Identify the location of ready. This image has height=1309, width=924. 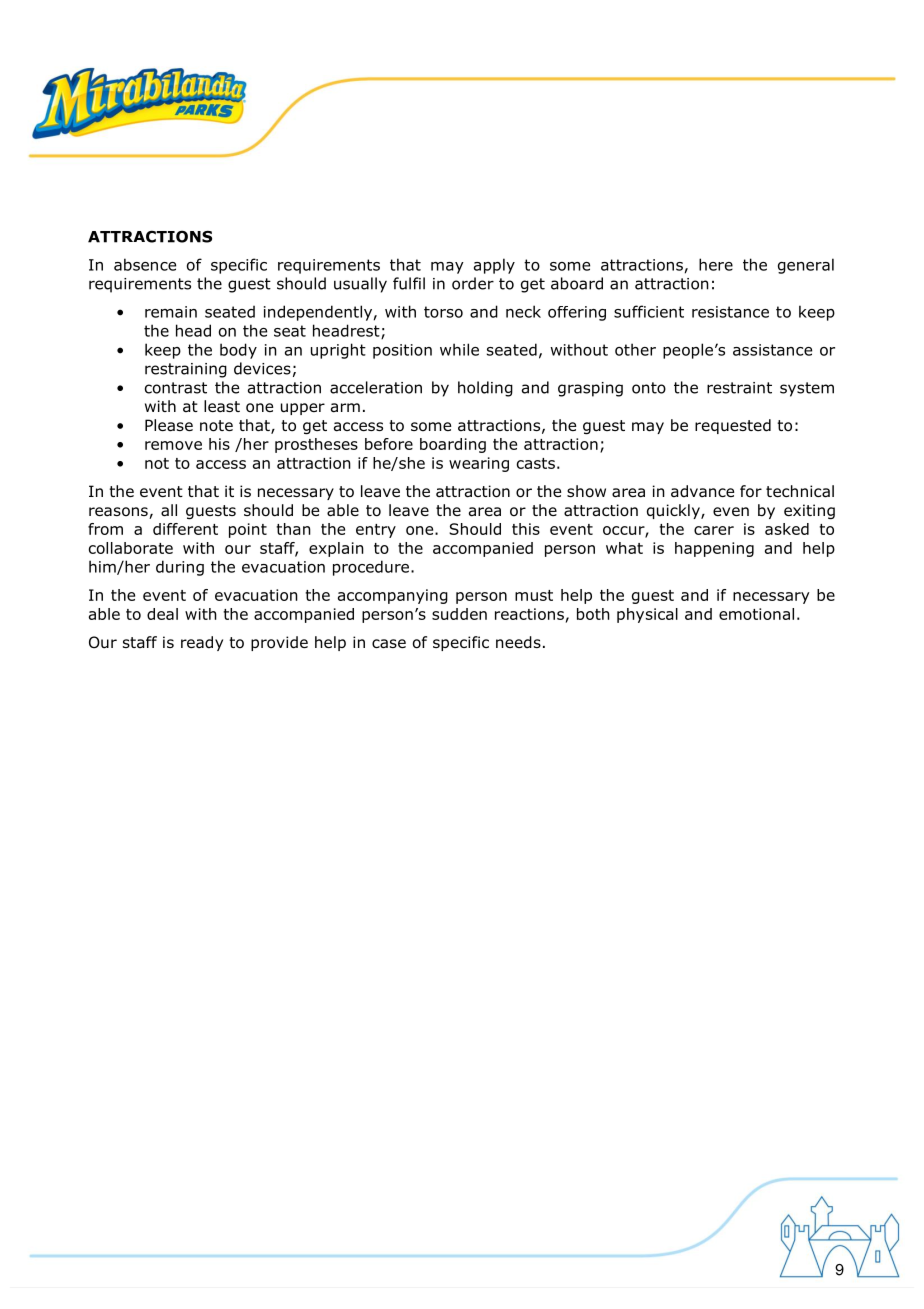
(202, 643).
